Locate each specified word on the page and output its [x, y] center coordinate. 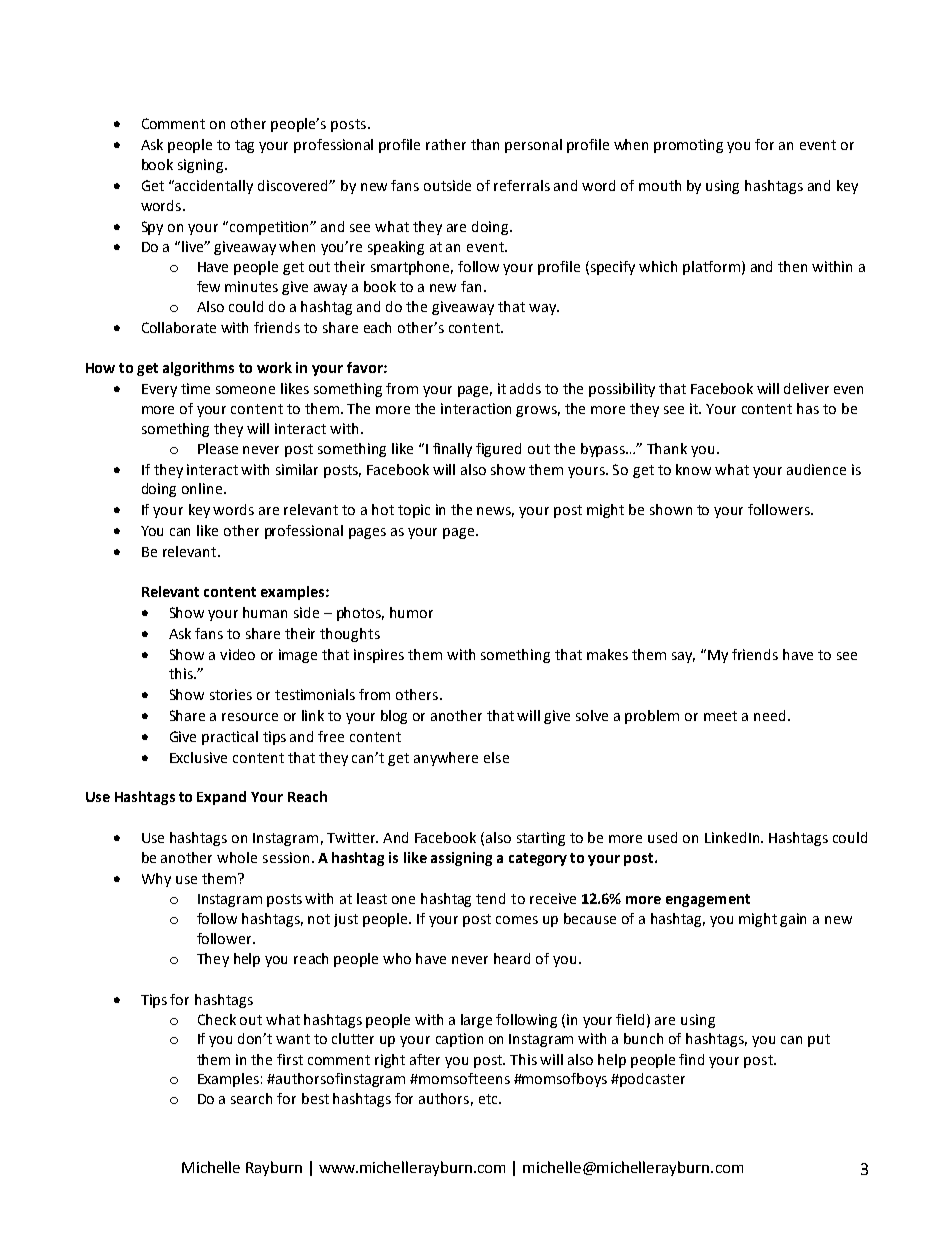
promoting [688, 146]
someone [245, 390]
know [693, 469]
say [683, 657]
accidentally [214, 187]
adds [525, 388]
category [538, 859]
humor [411, 612]
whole [237, 857]
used [662, 837]
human [265, 612]
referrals [522, 185]
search [251, 1098]
